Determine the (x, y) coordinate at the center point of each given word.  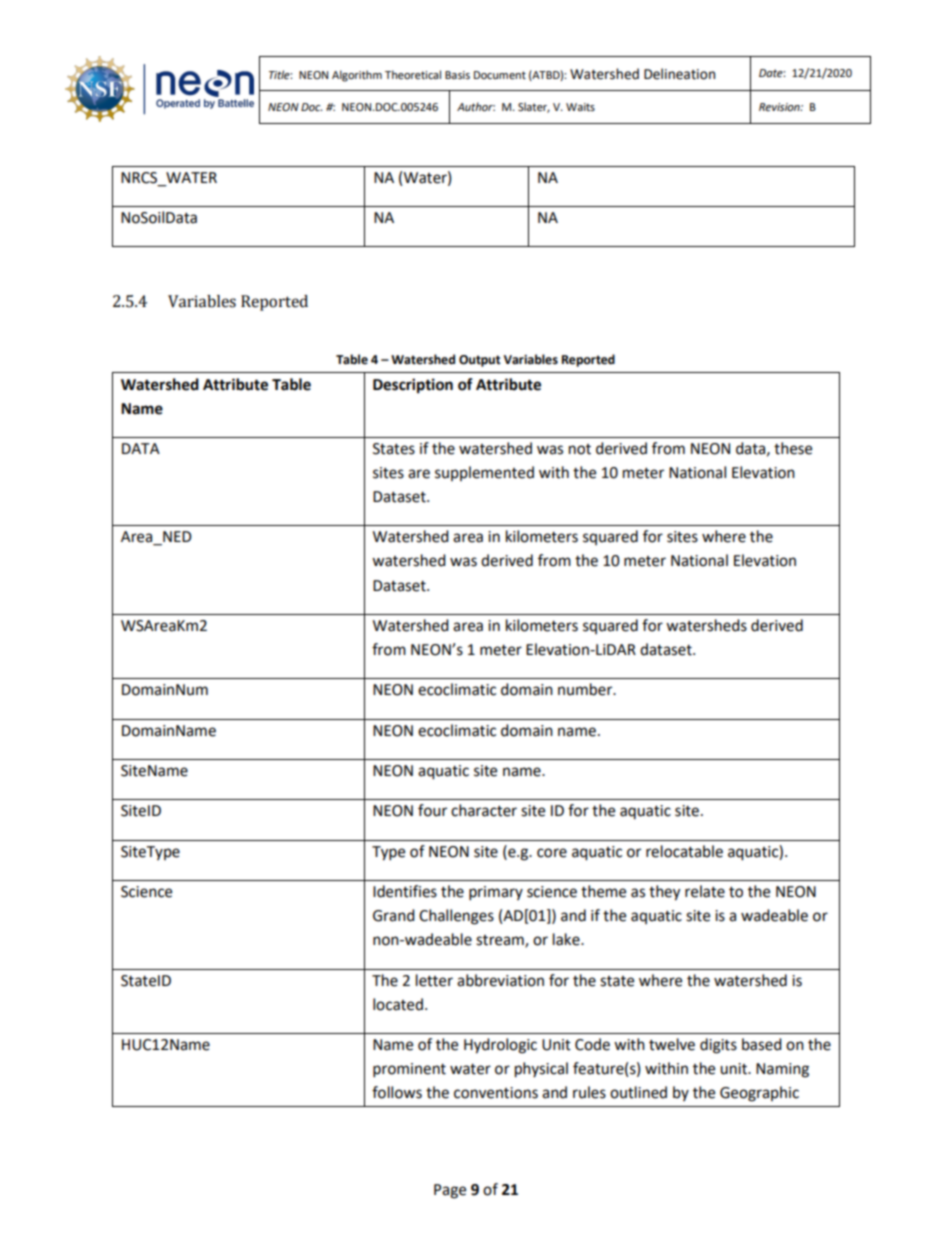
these (793, 448)
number (586, 689)
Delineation (679, 74)
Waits (580, 107)
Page (450, 1191)
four (432, 810)
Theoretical (413, 74)
